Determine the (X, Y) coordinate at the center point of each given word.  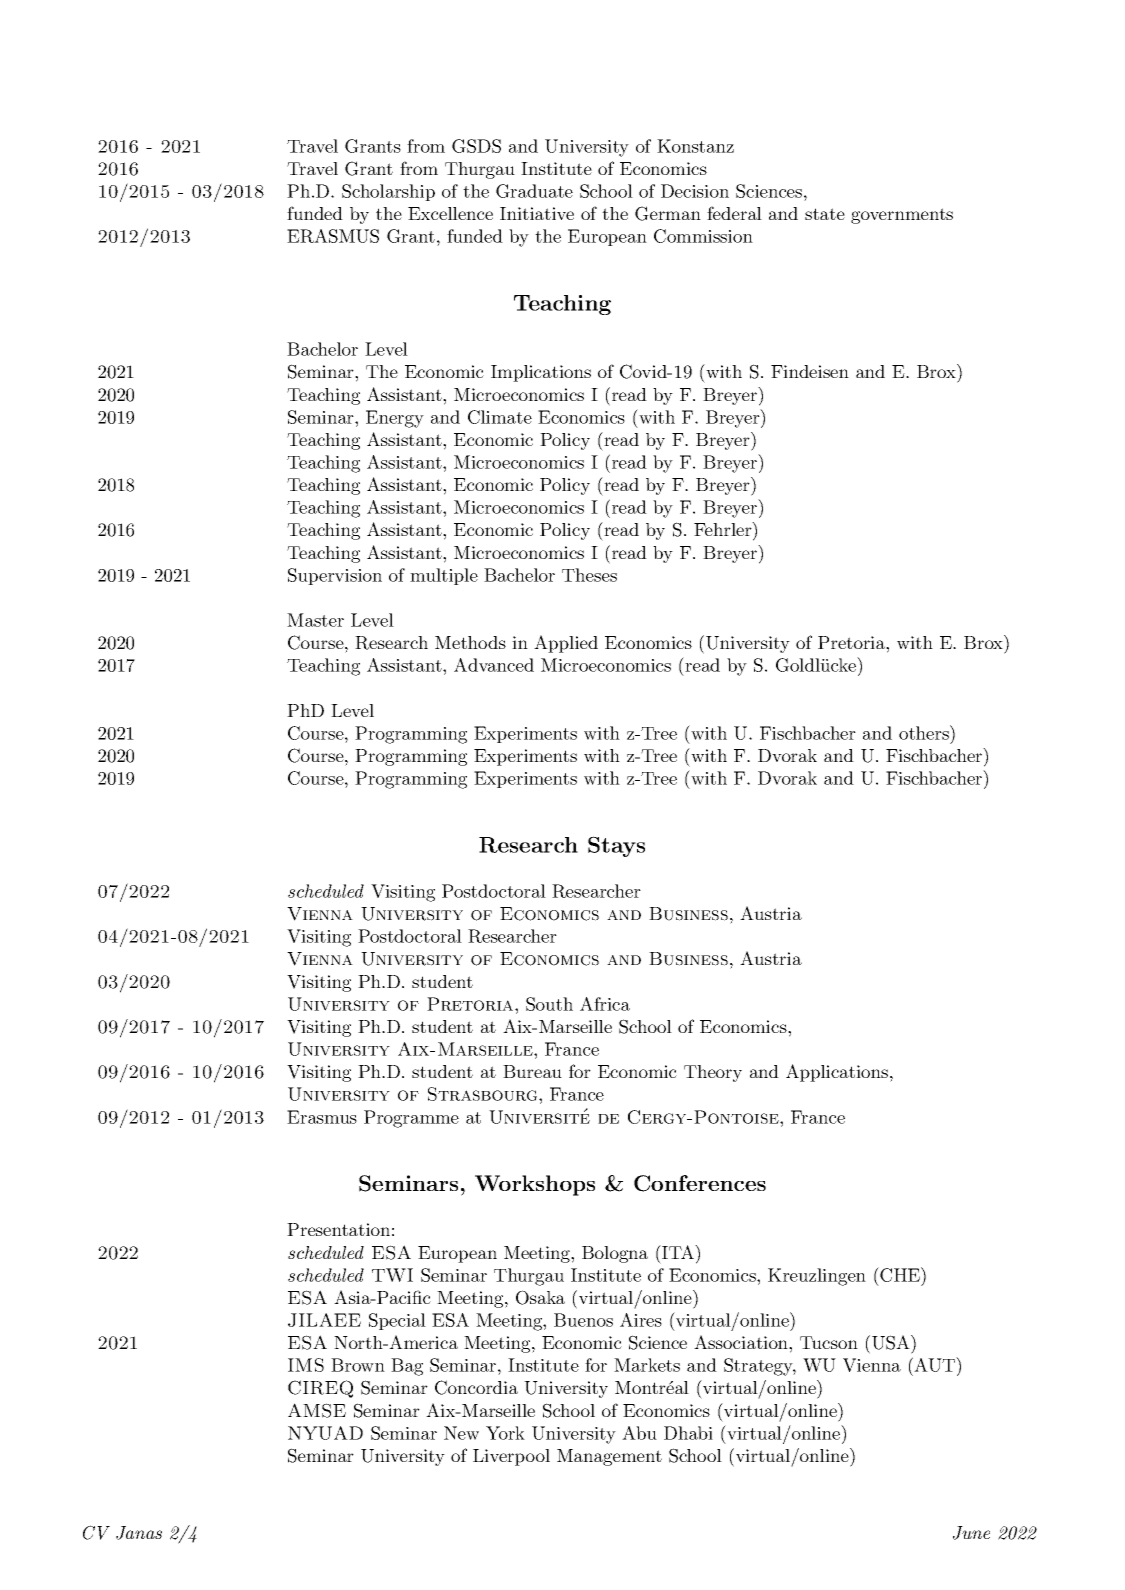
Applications (837, 1073)
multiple (444, 576)
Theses (589, 575)
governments (902, 216)
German (668, 213)
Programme (411, 1119)
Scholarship (388, 192)
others (925, 732)
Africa (605, 1004)
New (461, 1433)
